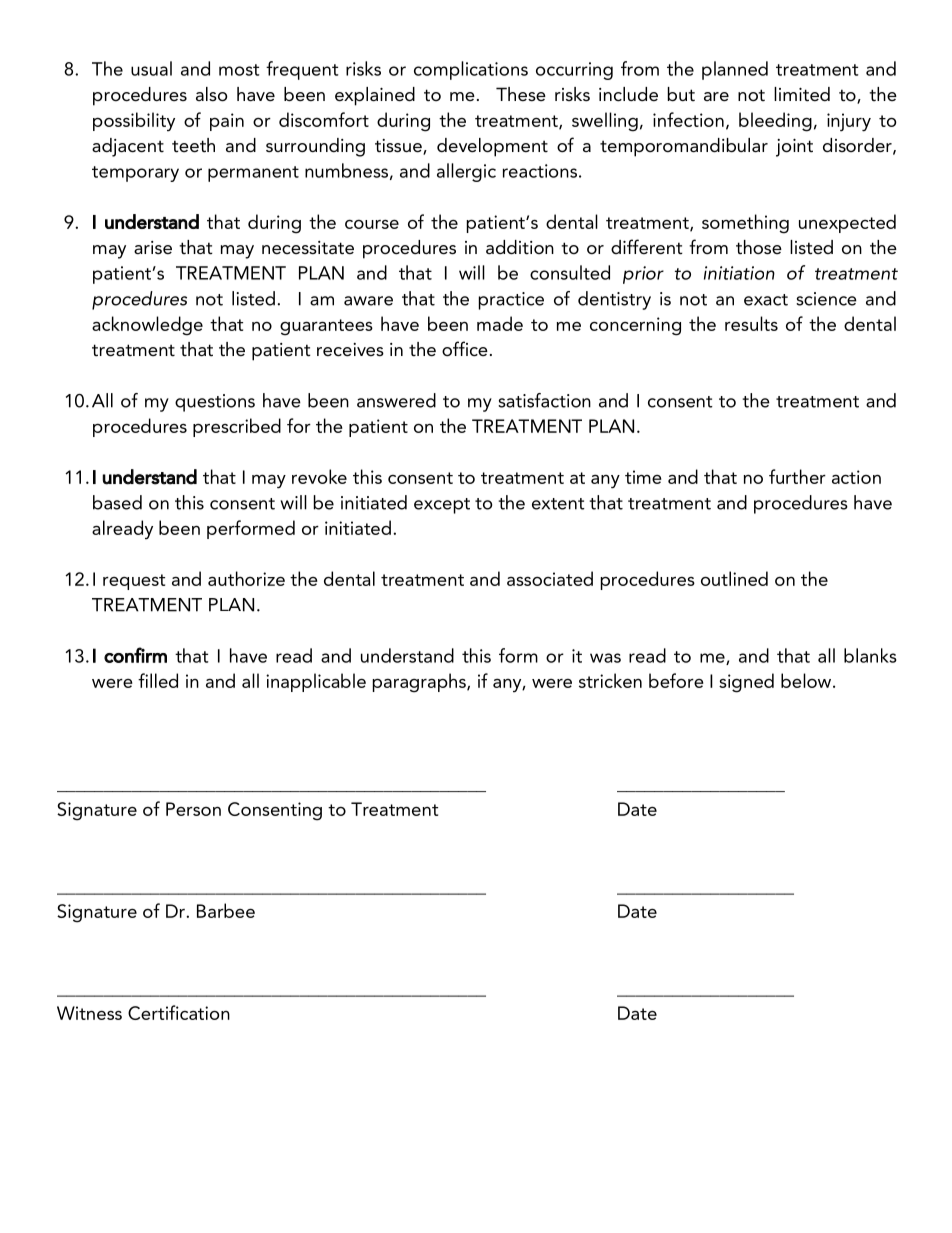 The height and width of the screenshot is (1233, 952). Describe the element at coordinates (179, 1012) in the screenshot. I see `Certification` at that location.
